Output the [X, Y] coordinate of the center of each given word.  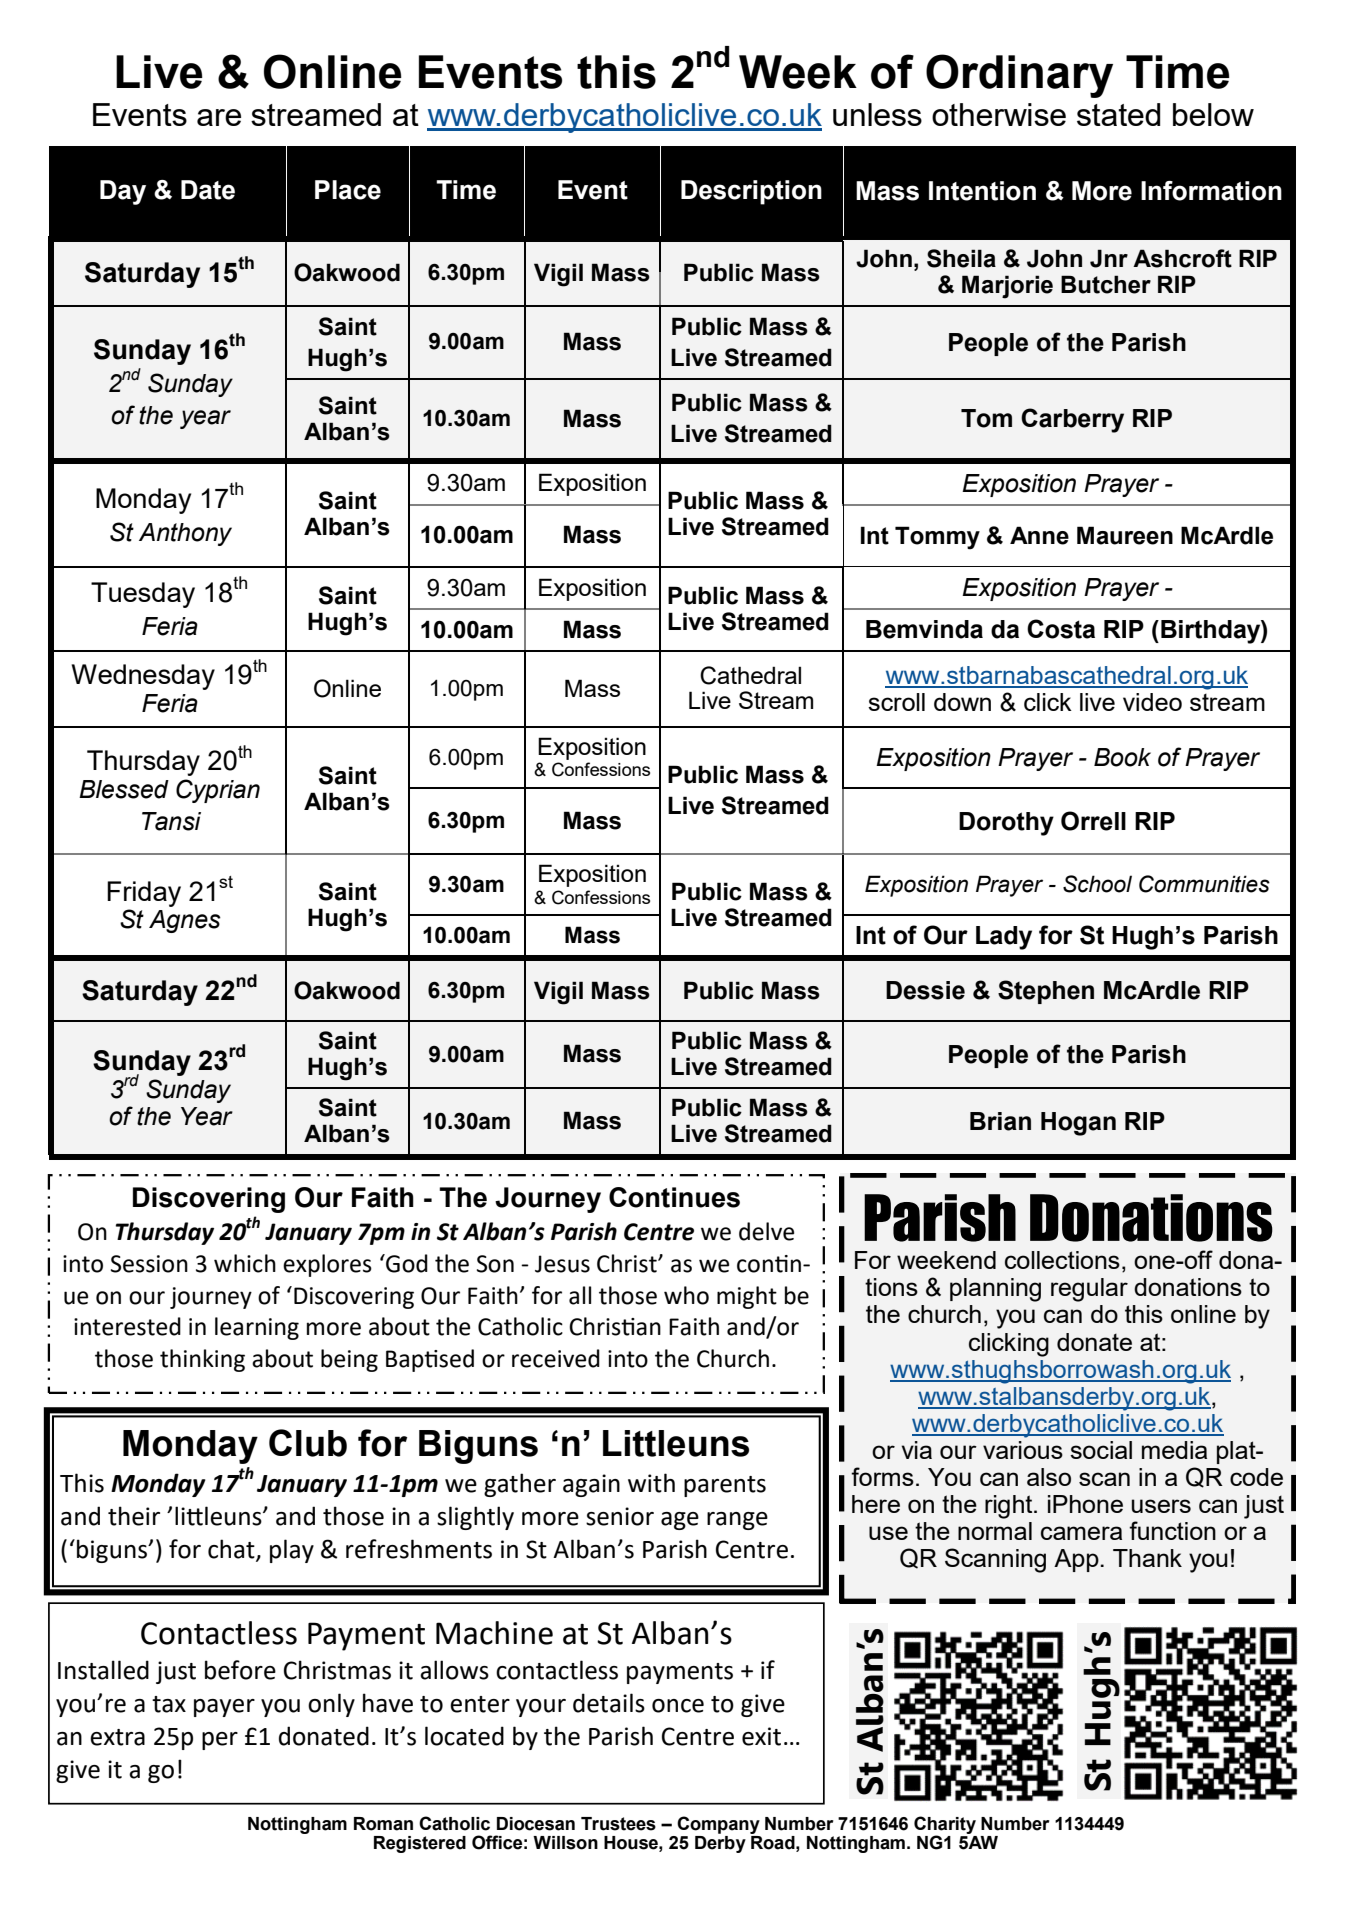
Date [208, 190]
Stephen [1046, 992]
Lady [1004, 938]
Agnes [185, 921]
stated [1118, 114]
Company [718, 1825]
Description [751, 192]
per [220, 1741]
